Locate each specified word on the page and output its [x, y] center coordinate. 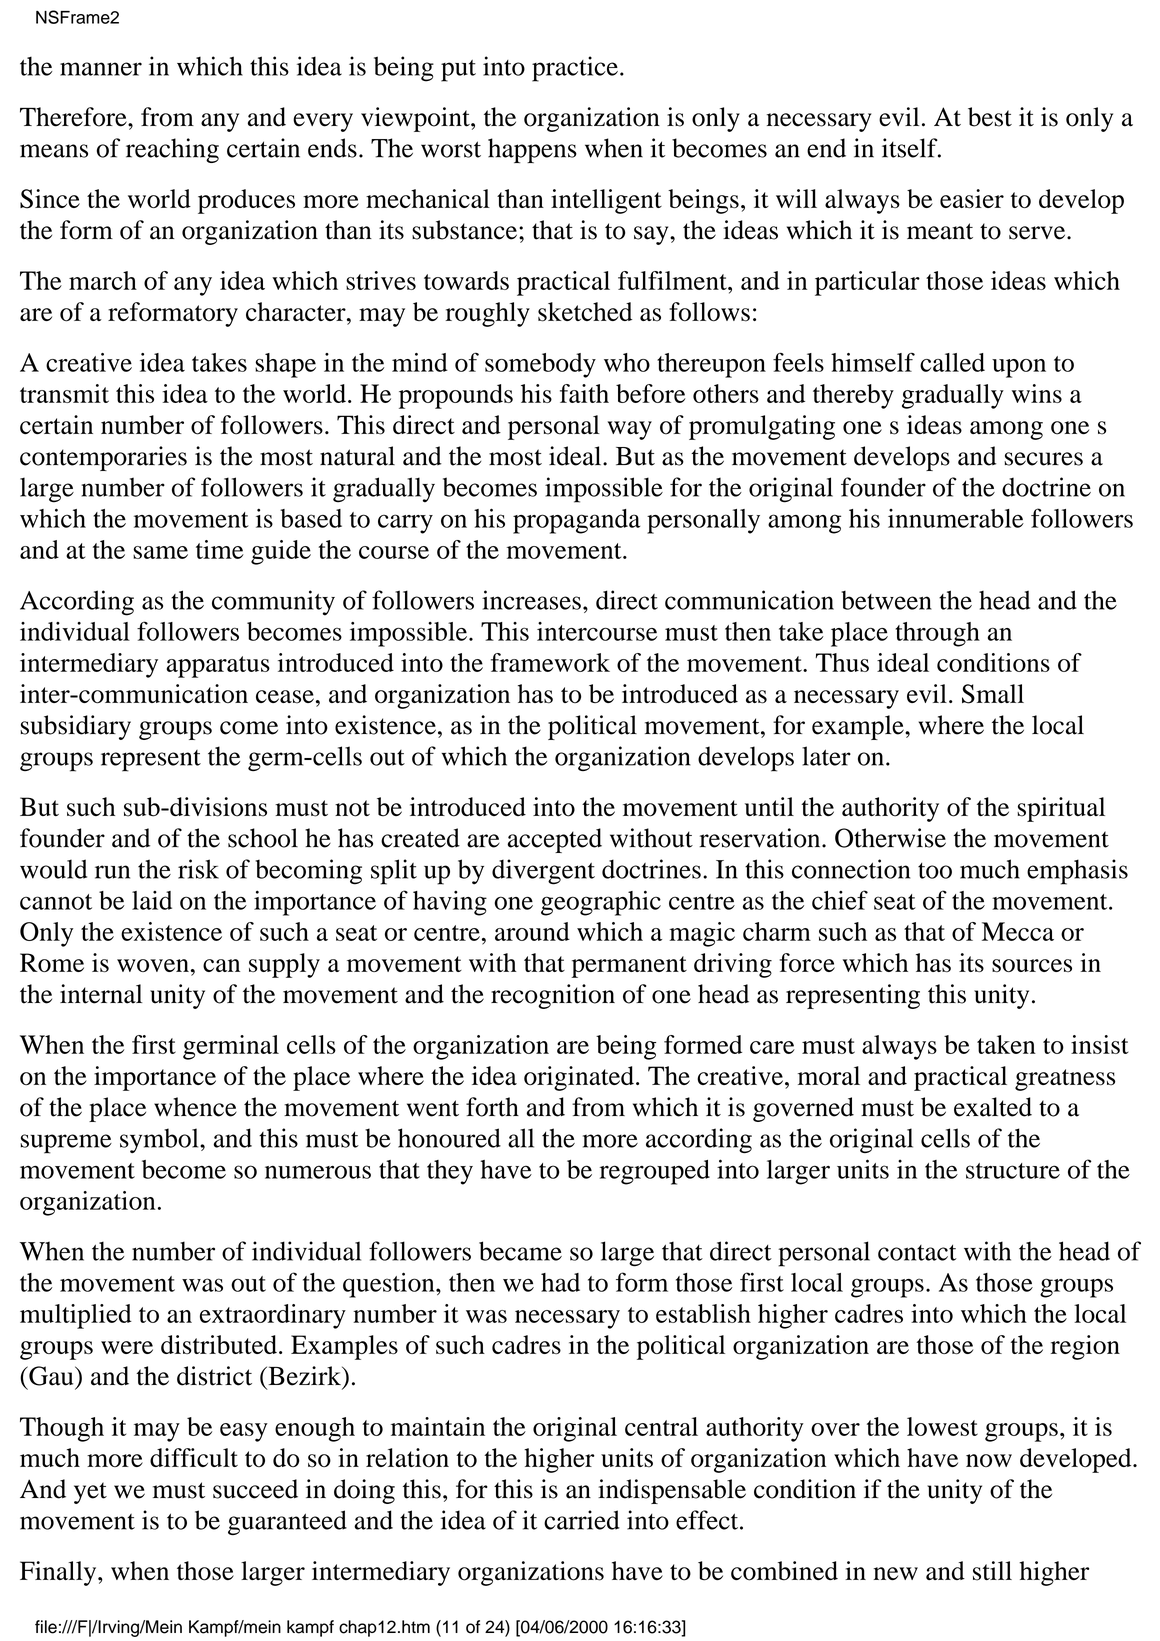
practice [575, 69]
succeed [255, 1489]
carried [582, 1520]
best [990, 117]
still [992, 1571]
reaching [172, 150]
